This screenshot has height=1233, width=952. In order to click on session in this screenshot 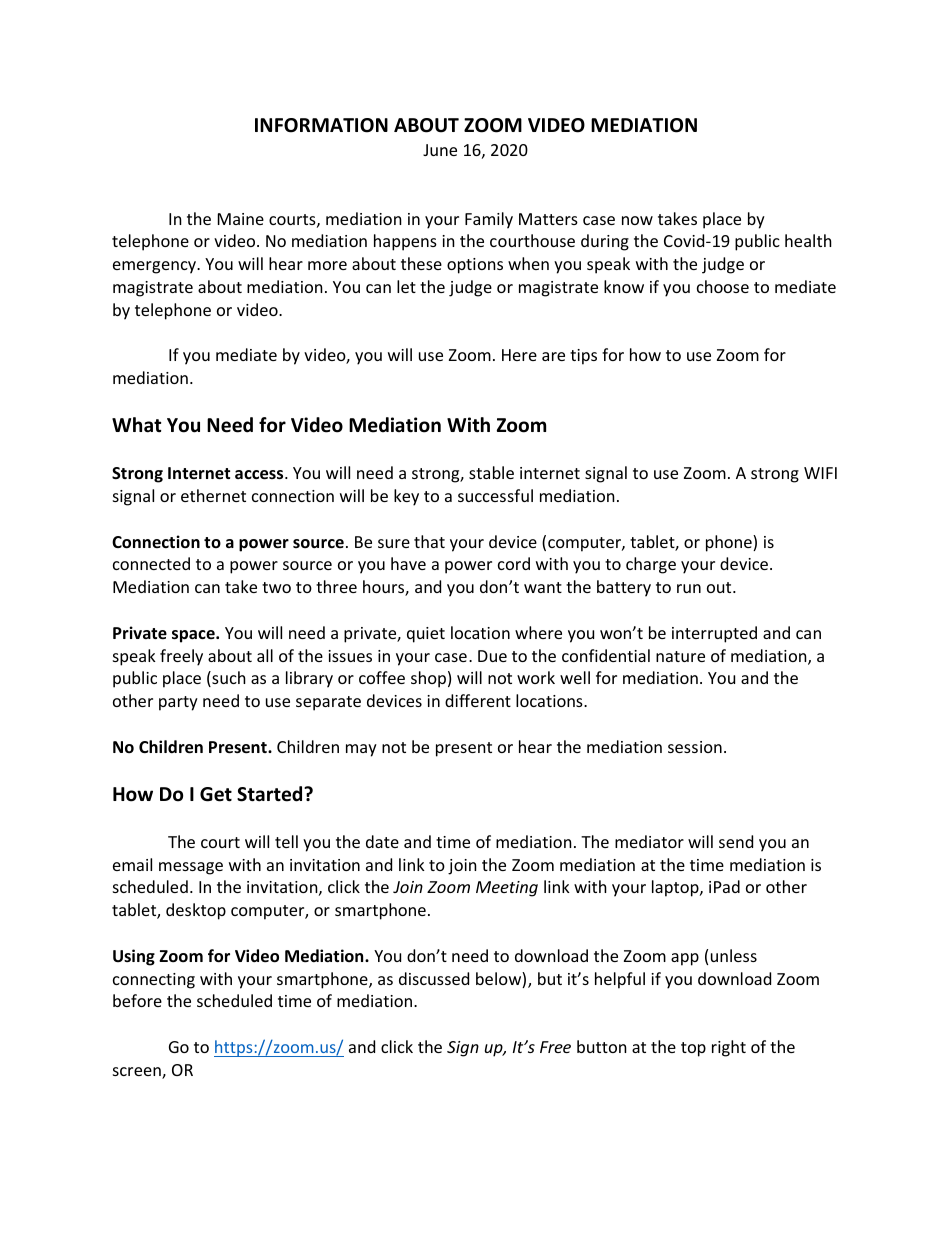, I will do `click(695, 747)`.
